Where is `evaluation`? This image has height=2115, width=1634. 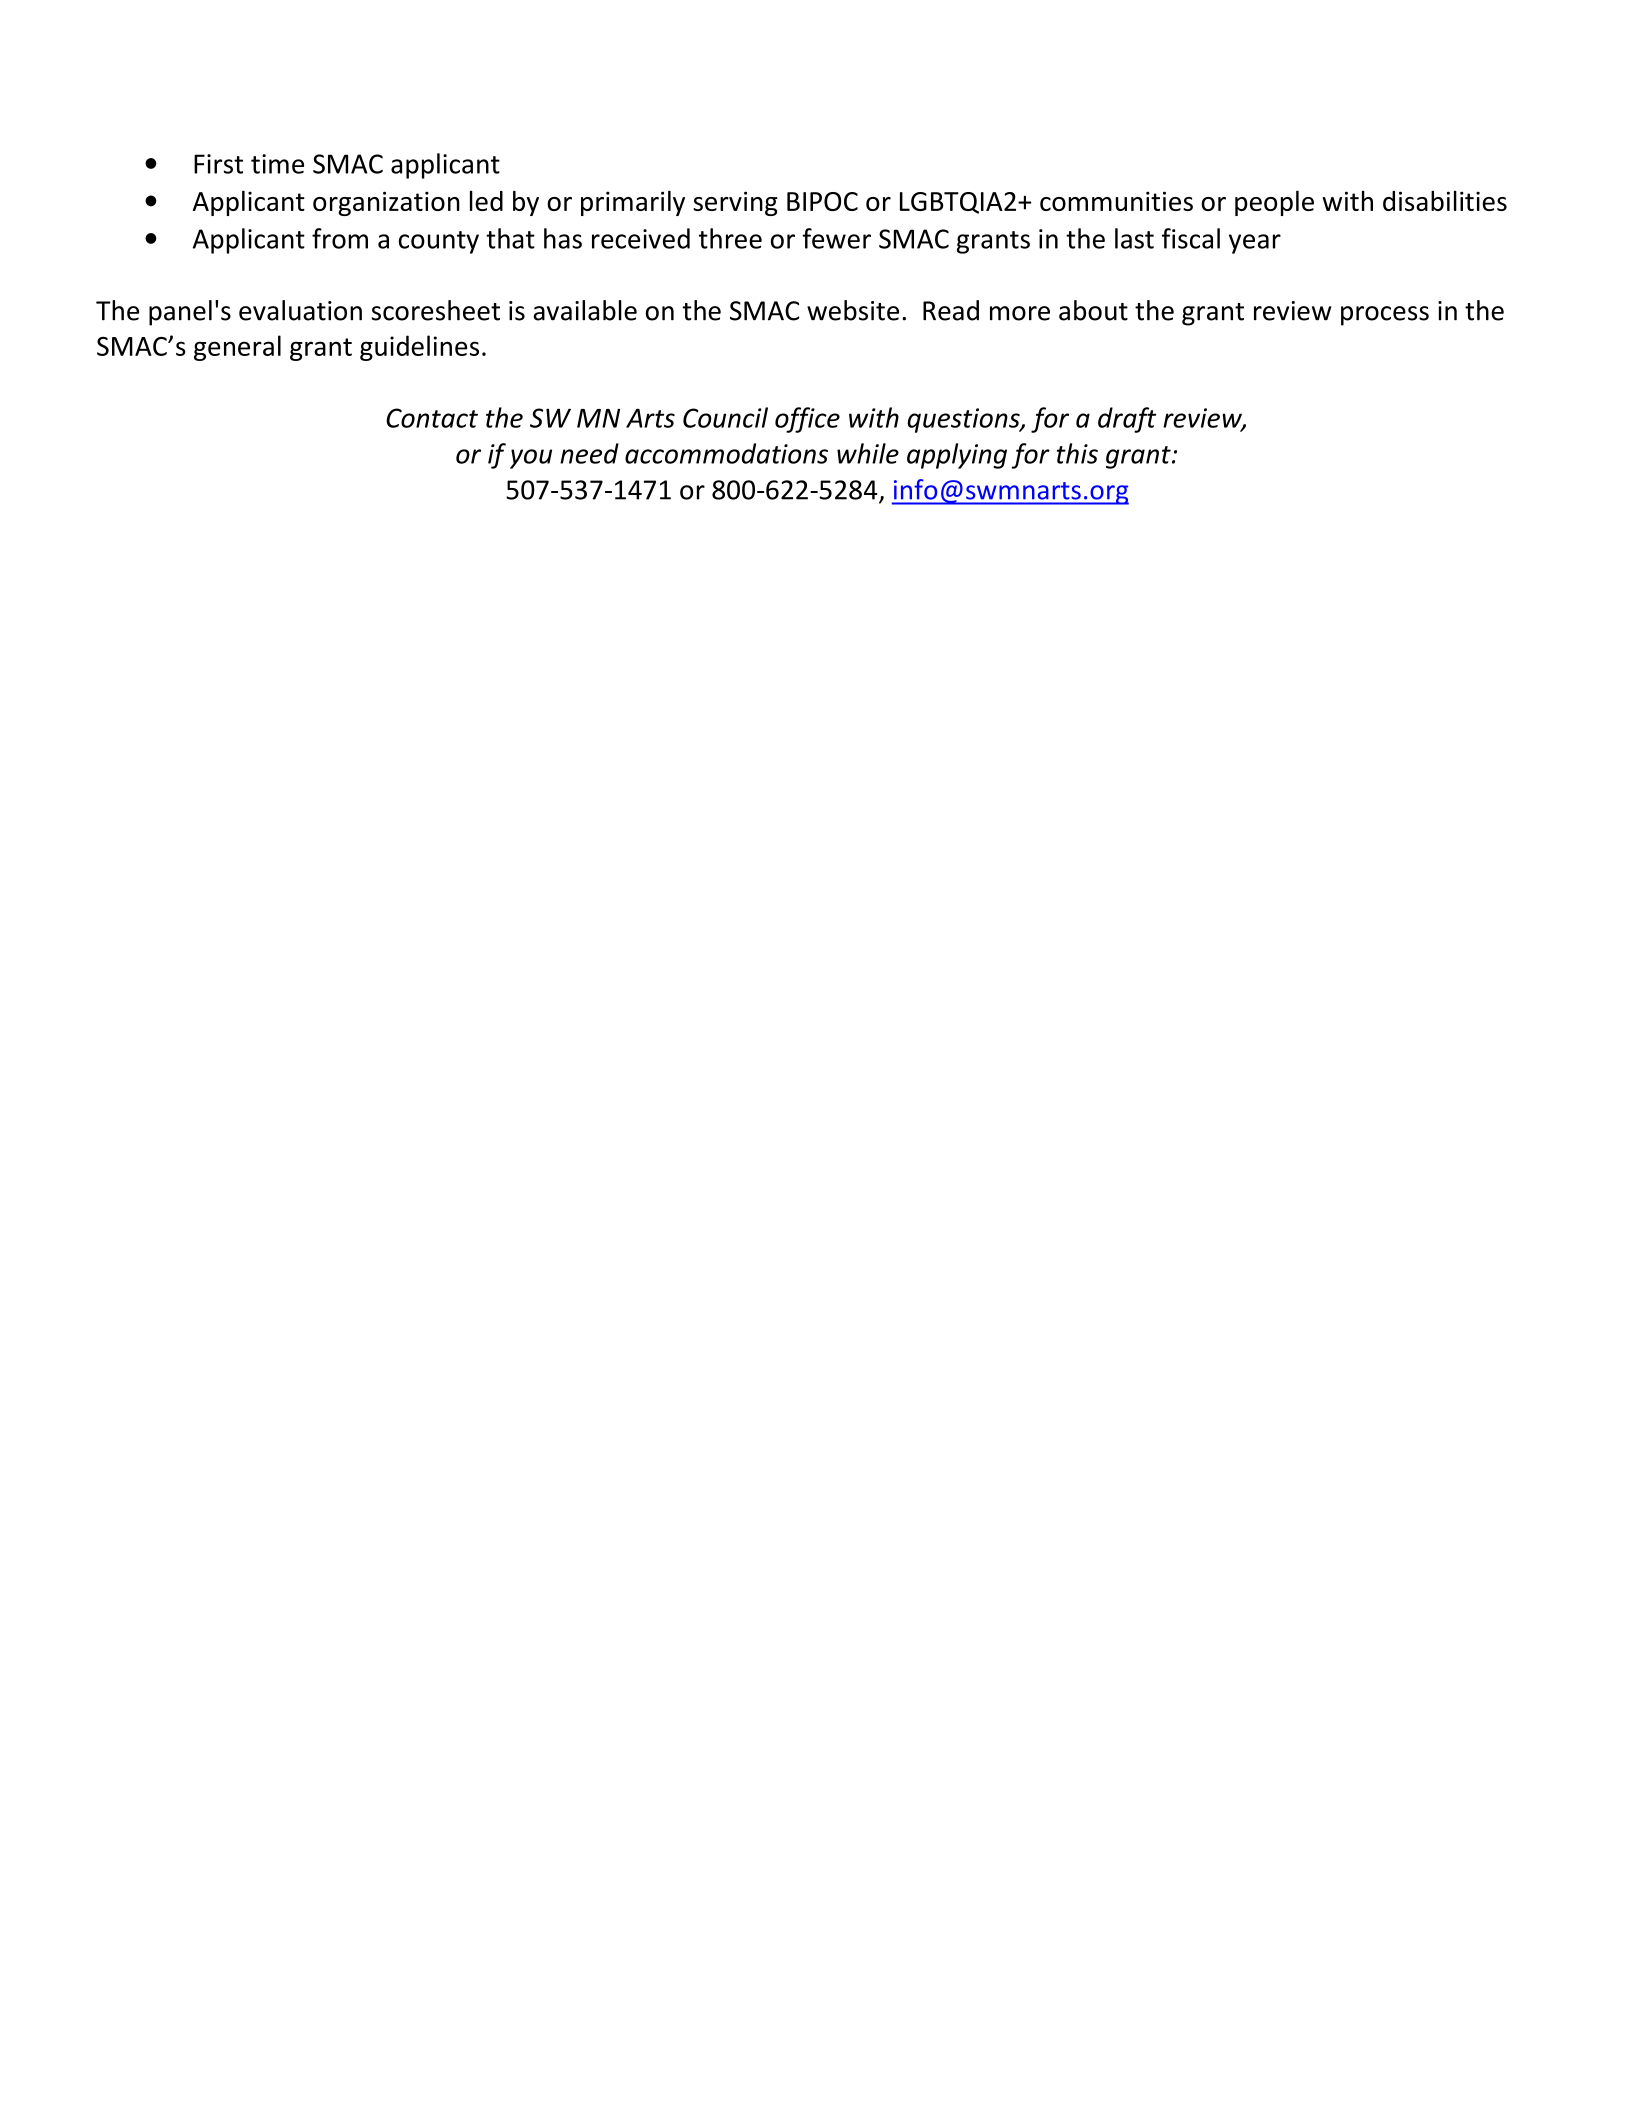 evaluation is located at coordinates (300, 310).
